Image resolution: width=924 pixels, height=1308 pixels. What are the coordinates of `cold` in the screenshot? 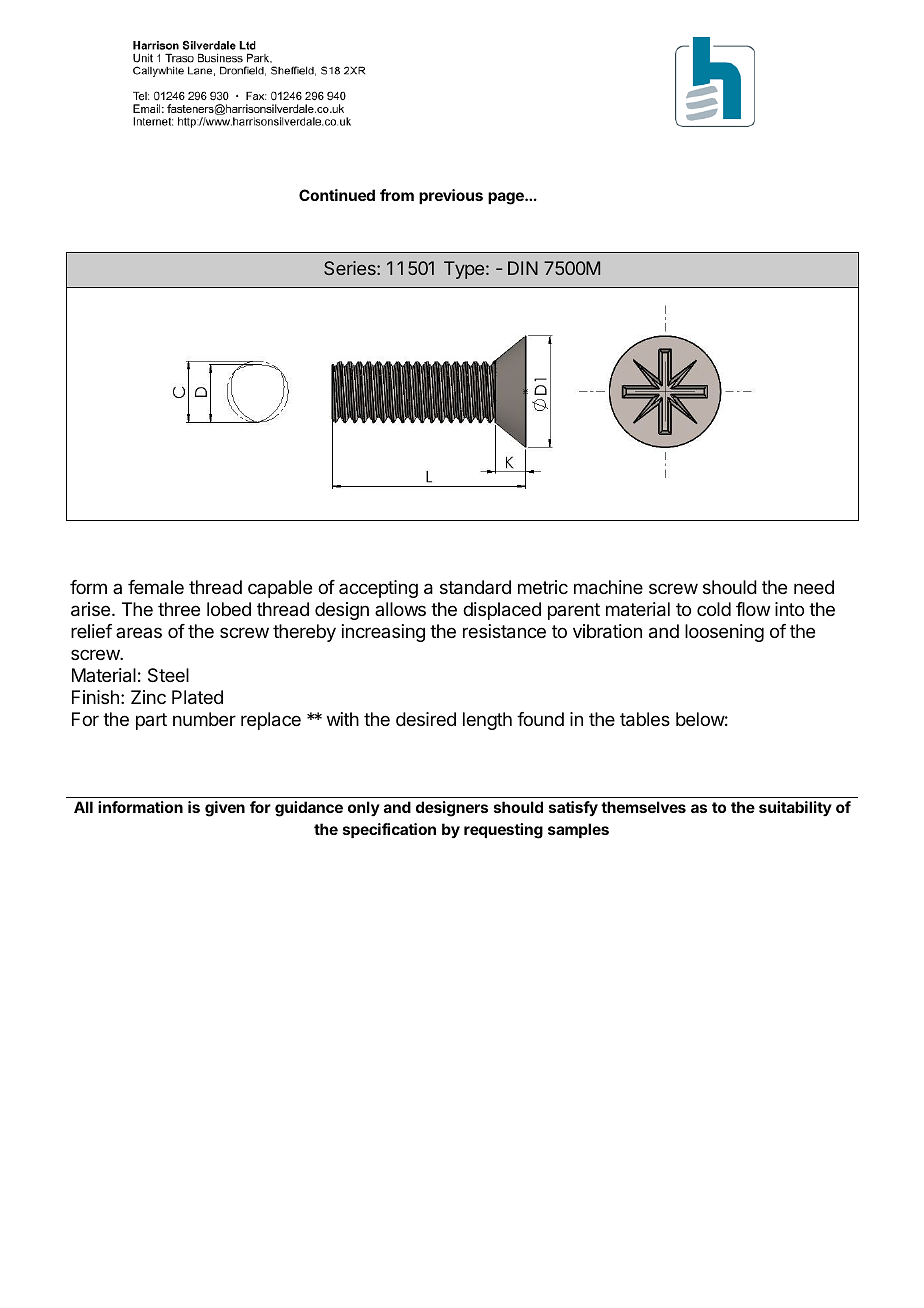 It's located at (714, 609).
